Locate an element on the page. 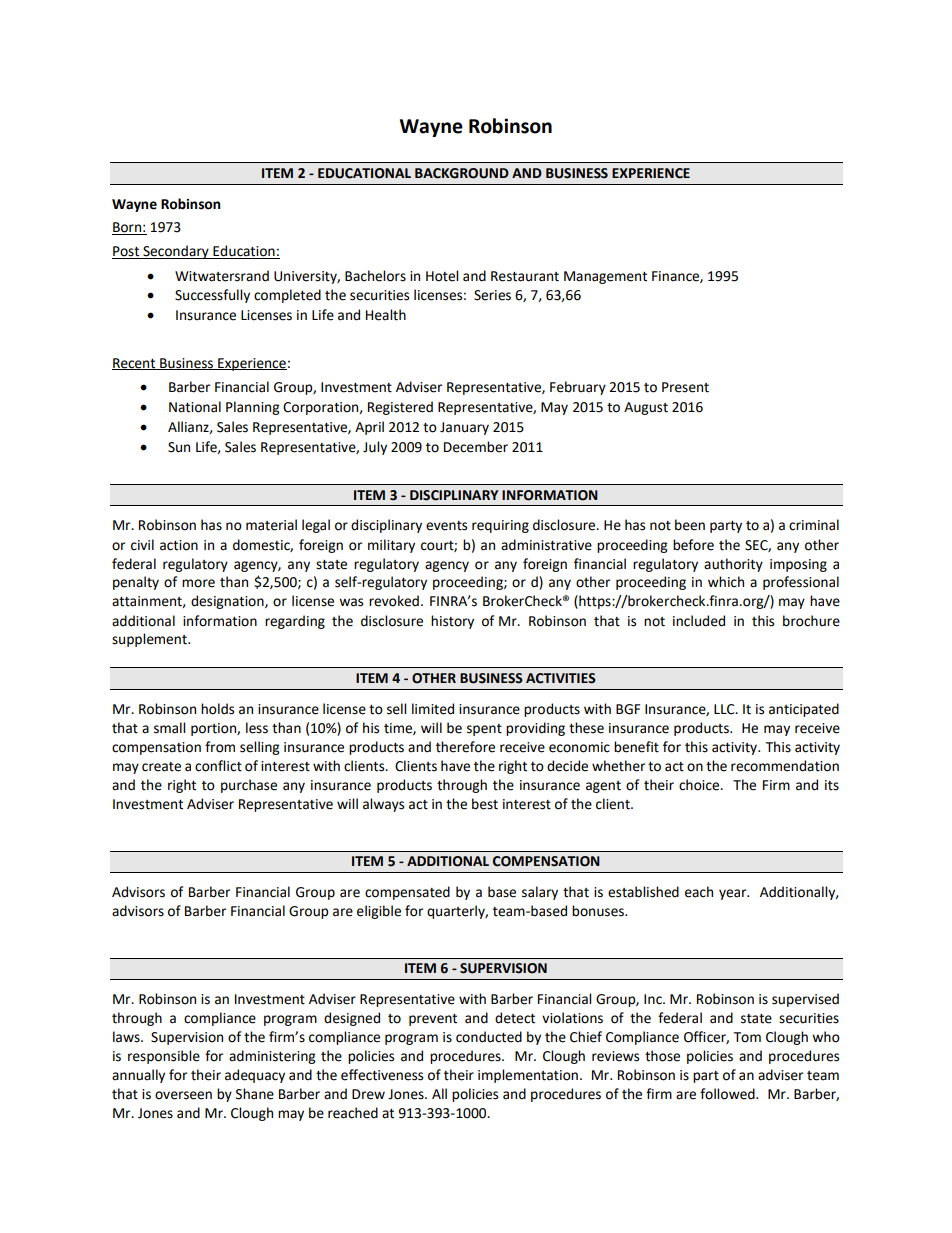 This image has width=952, height=1233. conducted is located at coordinates (489, 1037).
